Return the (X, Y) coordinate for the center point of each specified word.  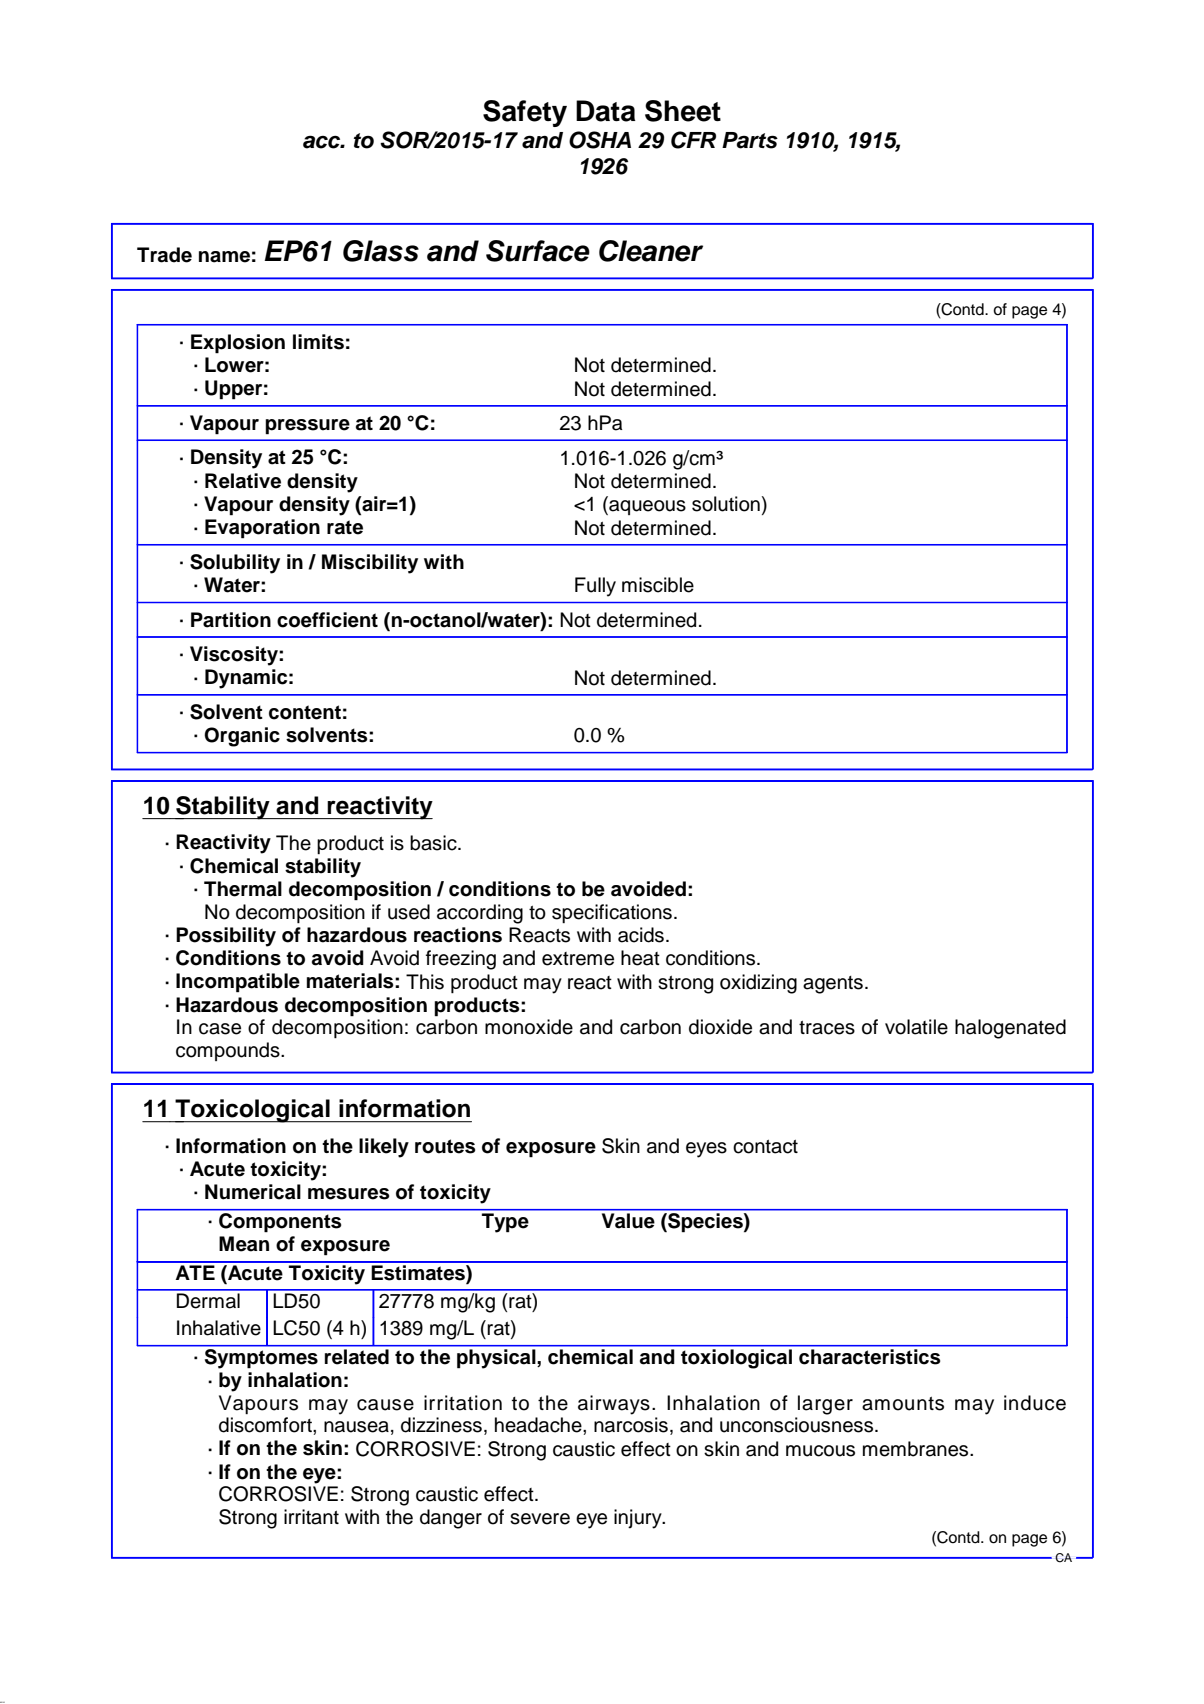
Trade (164, 255)
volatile (916, 1027)
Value (628, 1220)
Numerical (253, 1192)
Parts (750, 140)
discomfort (266, 1425)
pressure (307, 427)
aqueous (646, 507)
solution (726, 504)
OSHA (600, 140)
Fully (595, 587)
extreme (578, 959)
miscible (658, 585)
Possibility (226, 937)
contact (765, 1147)
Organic (242, 737)
